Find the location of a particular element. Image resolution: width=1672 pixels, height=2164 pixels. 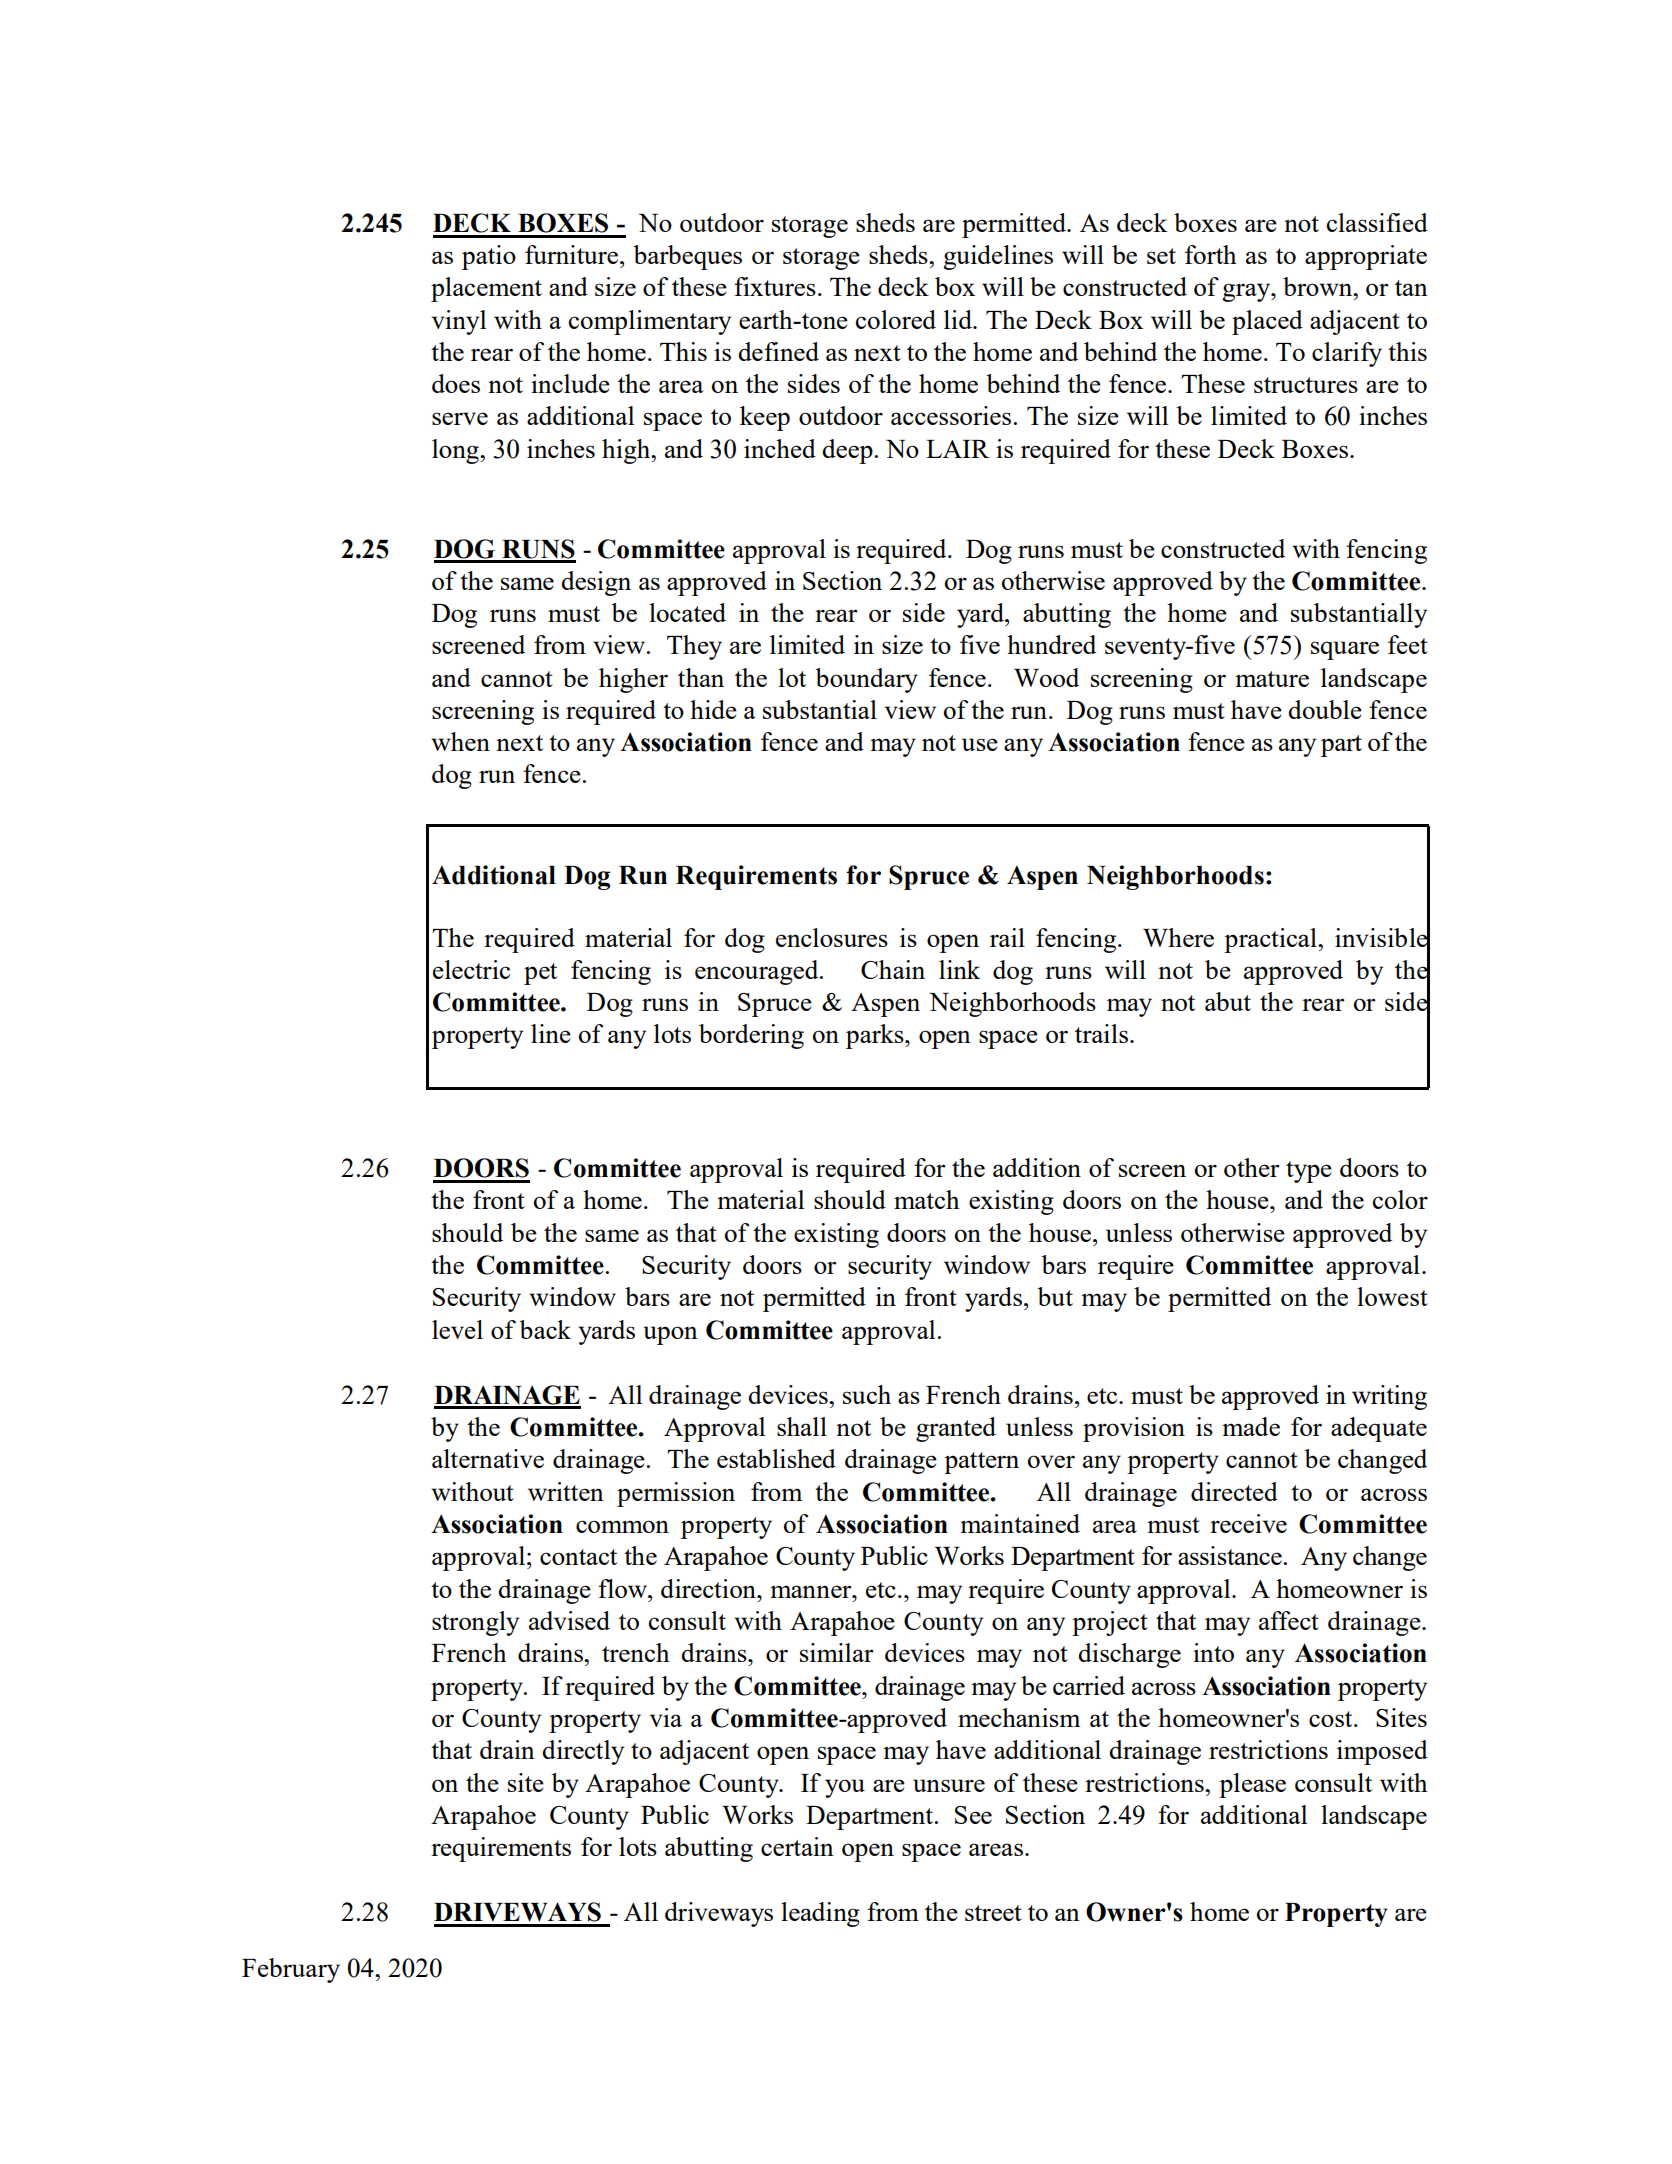

February is located at coordinates (291, 1970).
